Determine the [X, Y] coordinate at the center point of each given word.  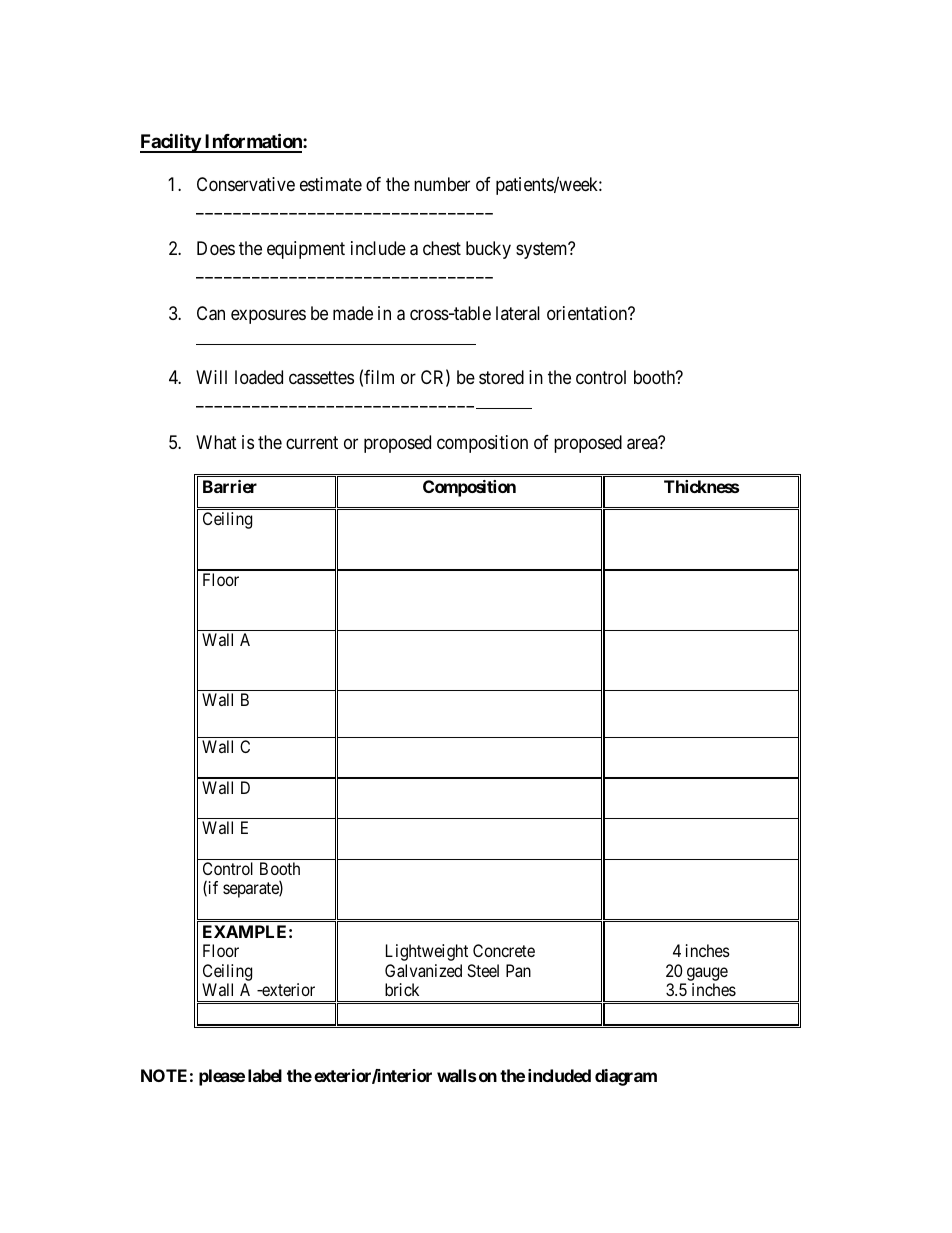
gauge [707, 974]
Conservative [246, 184]
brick [402, 989]
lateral [518, 313]
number [442, 184]
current [312, 442]
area [643, 444]
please [222, 1077]
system [543, 251]
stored [501, 377]
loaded [259, 377]
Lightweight [427, 952]
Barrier [230, 486]
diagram [626, 1077]
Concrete [504, 950]
